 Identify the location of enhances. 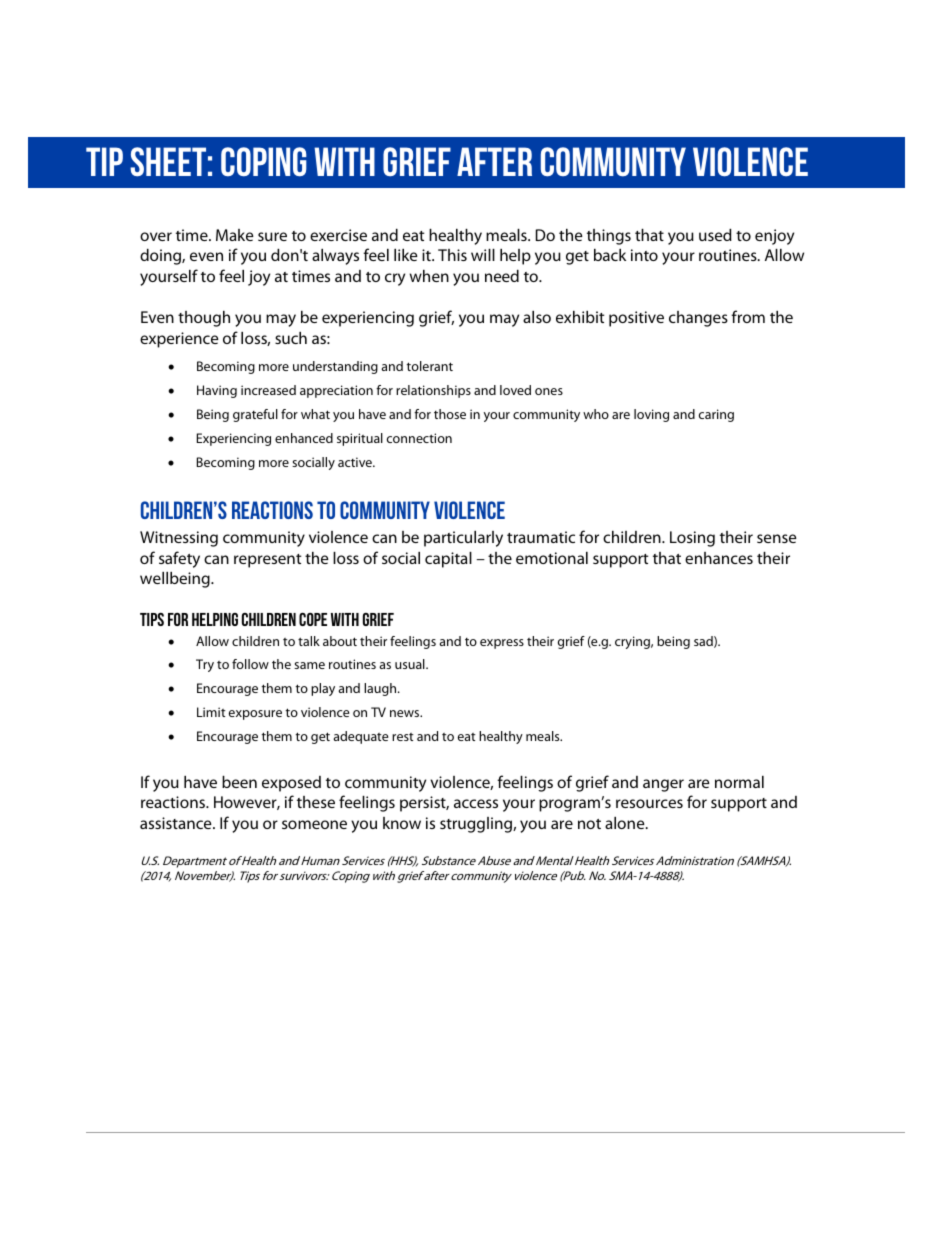
(719, 558).
